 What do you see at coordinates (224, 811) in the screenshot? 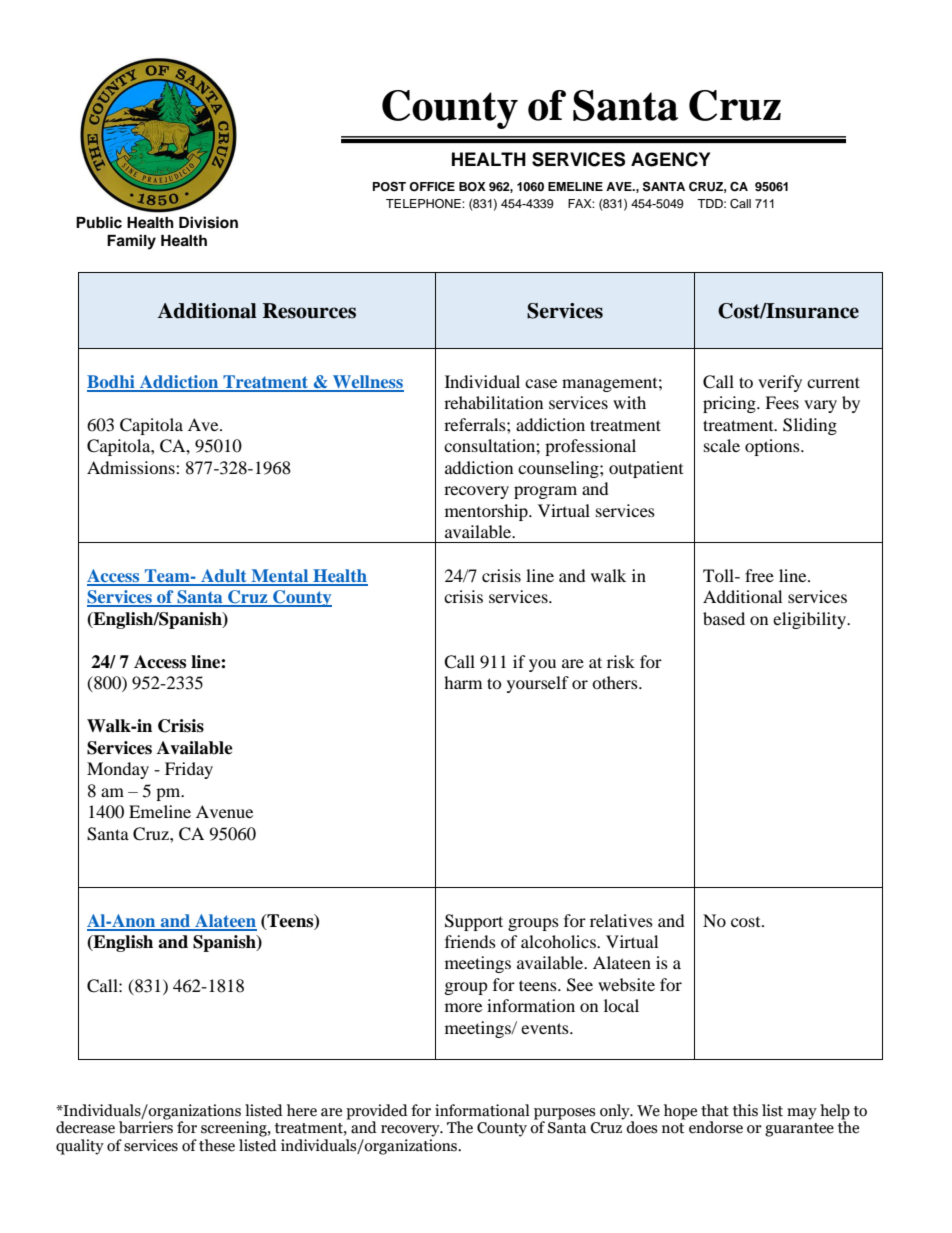
I see `Avenue` at bounding box center [224, 811].
